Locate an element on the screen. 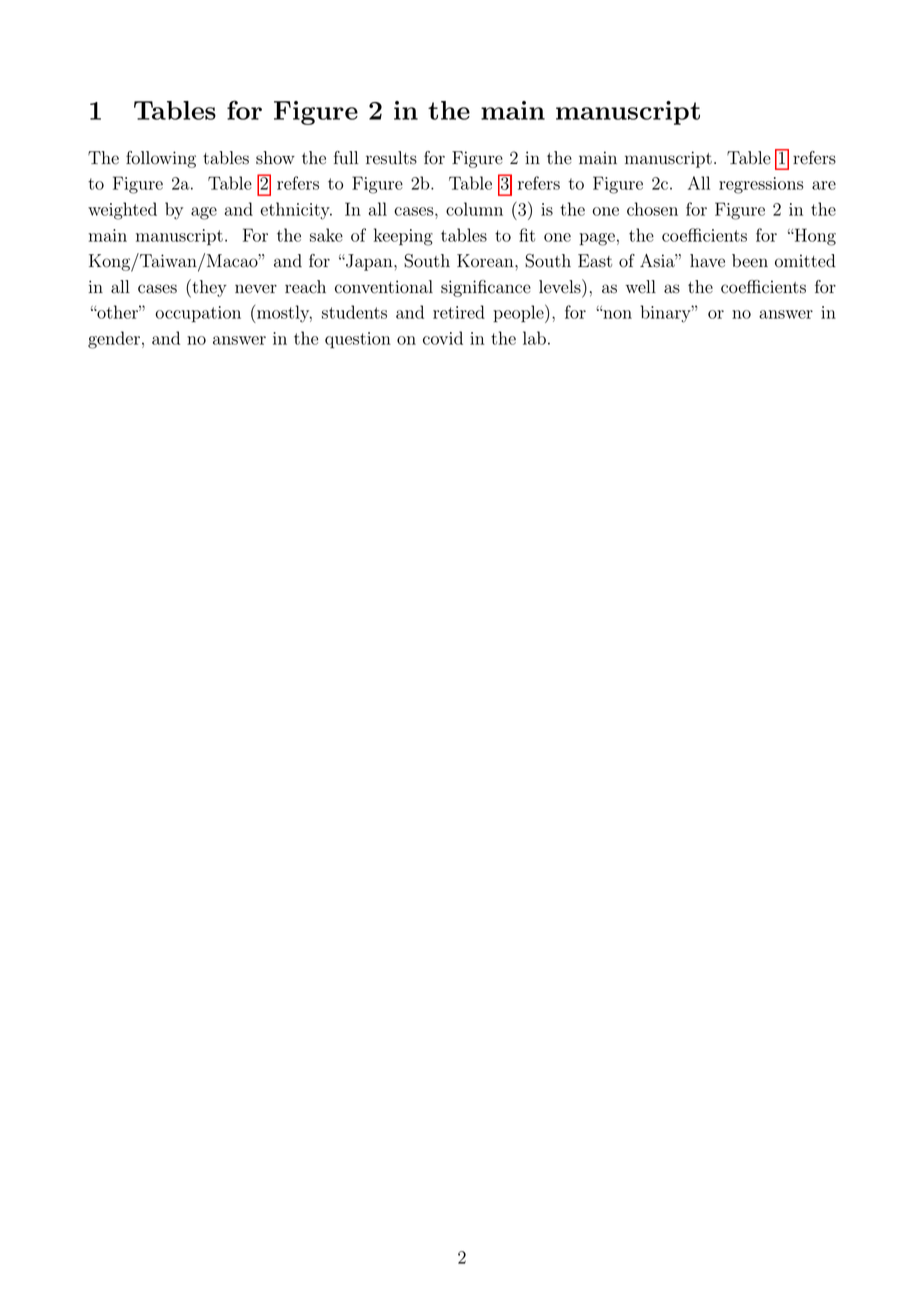 The height and width of the screenshot is (1308, 924). regressions is located at coordinates (761, 185).
